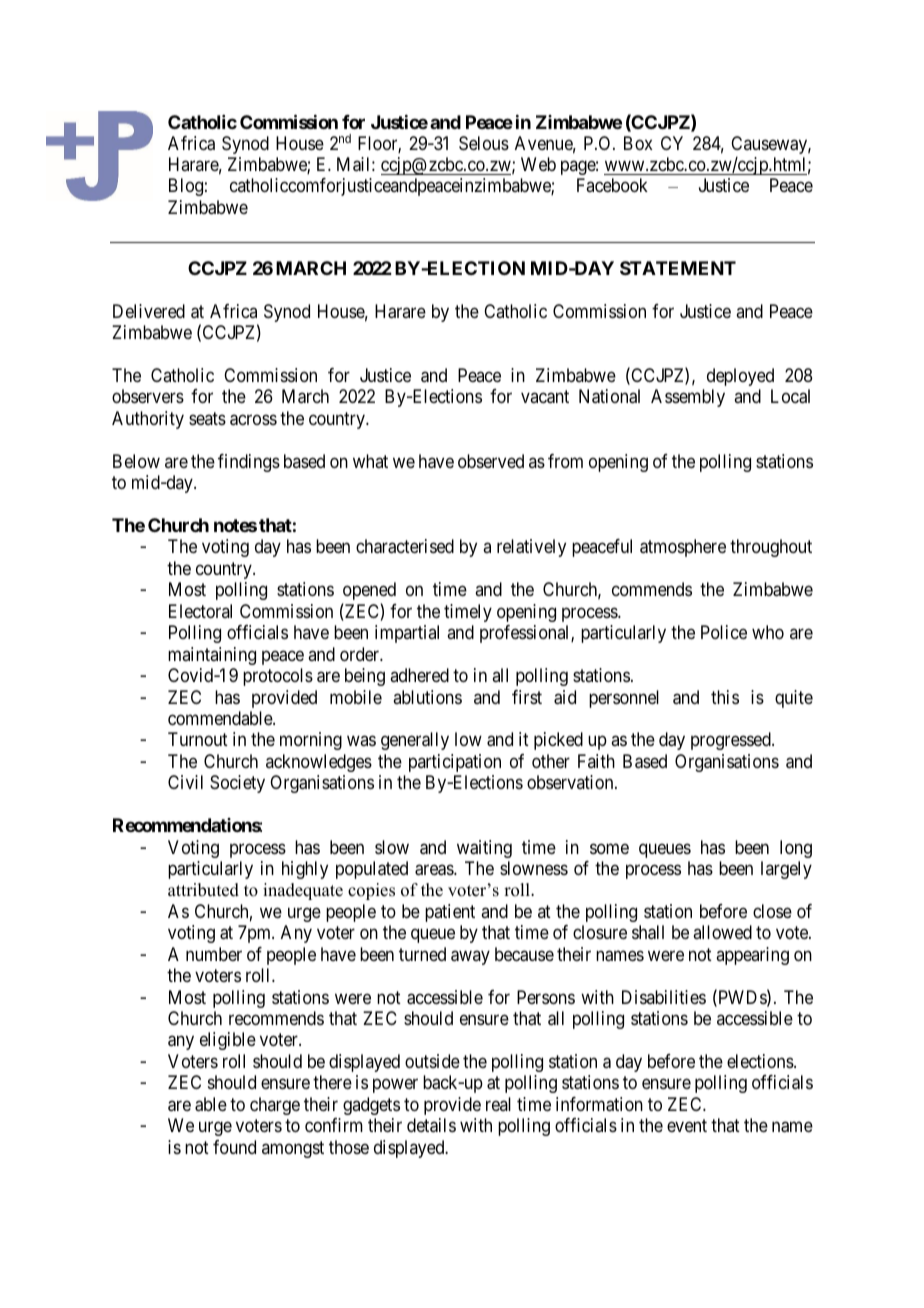 The height and width of the screenshot is (1308, 924). Describe the element at coordinates (724, 632) in the screenshot. I see `Police` at that location.
